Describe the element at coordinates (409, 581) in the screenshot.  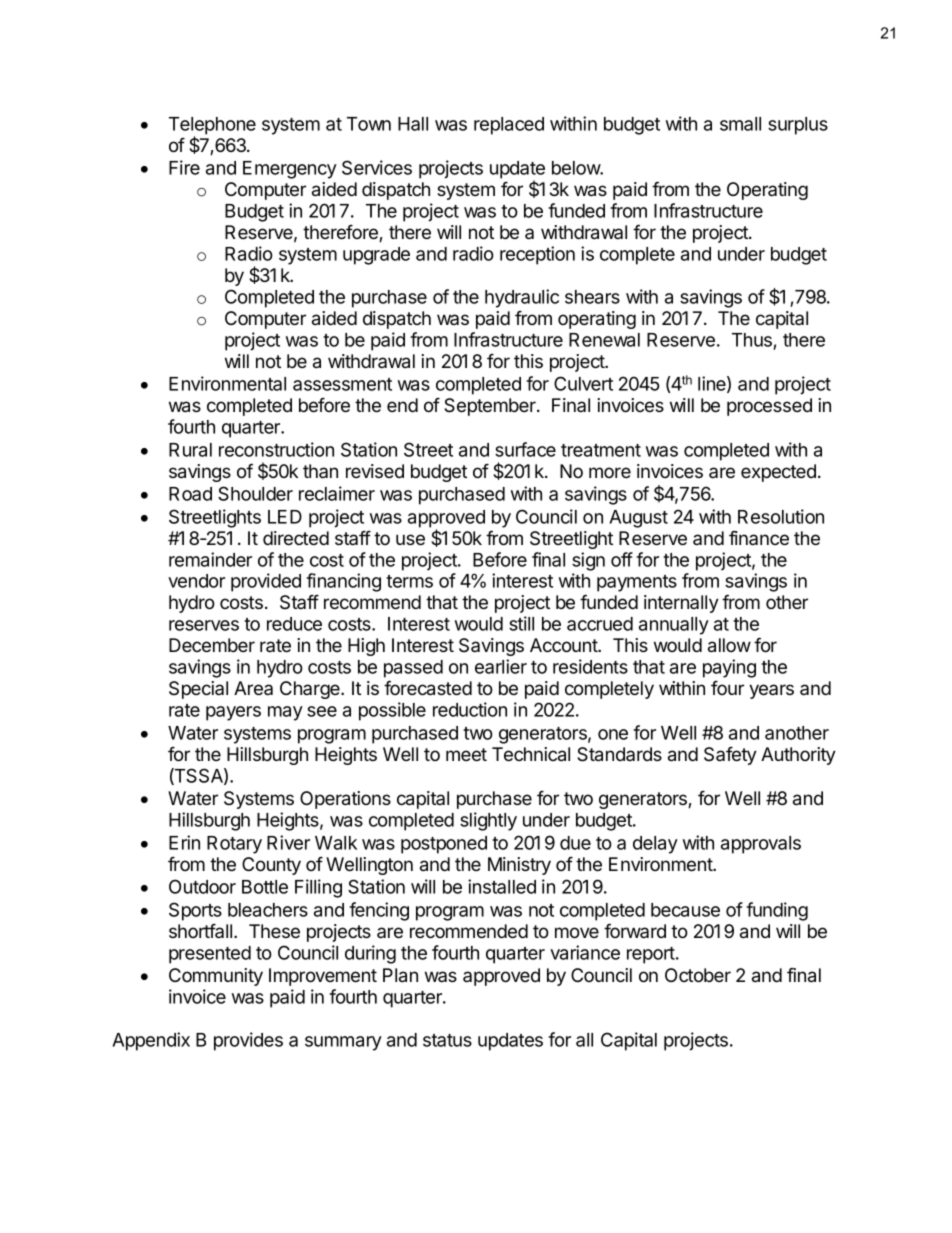
I see `terms` at that location.
